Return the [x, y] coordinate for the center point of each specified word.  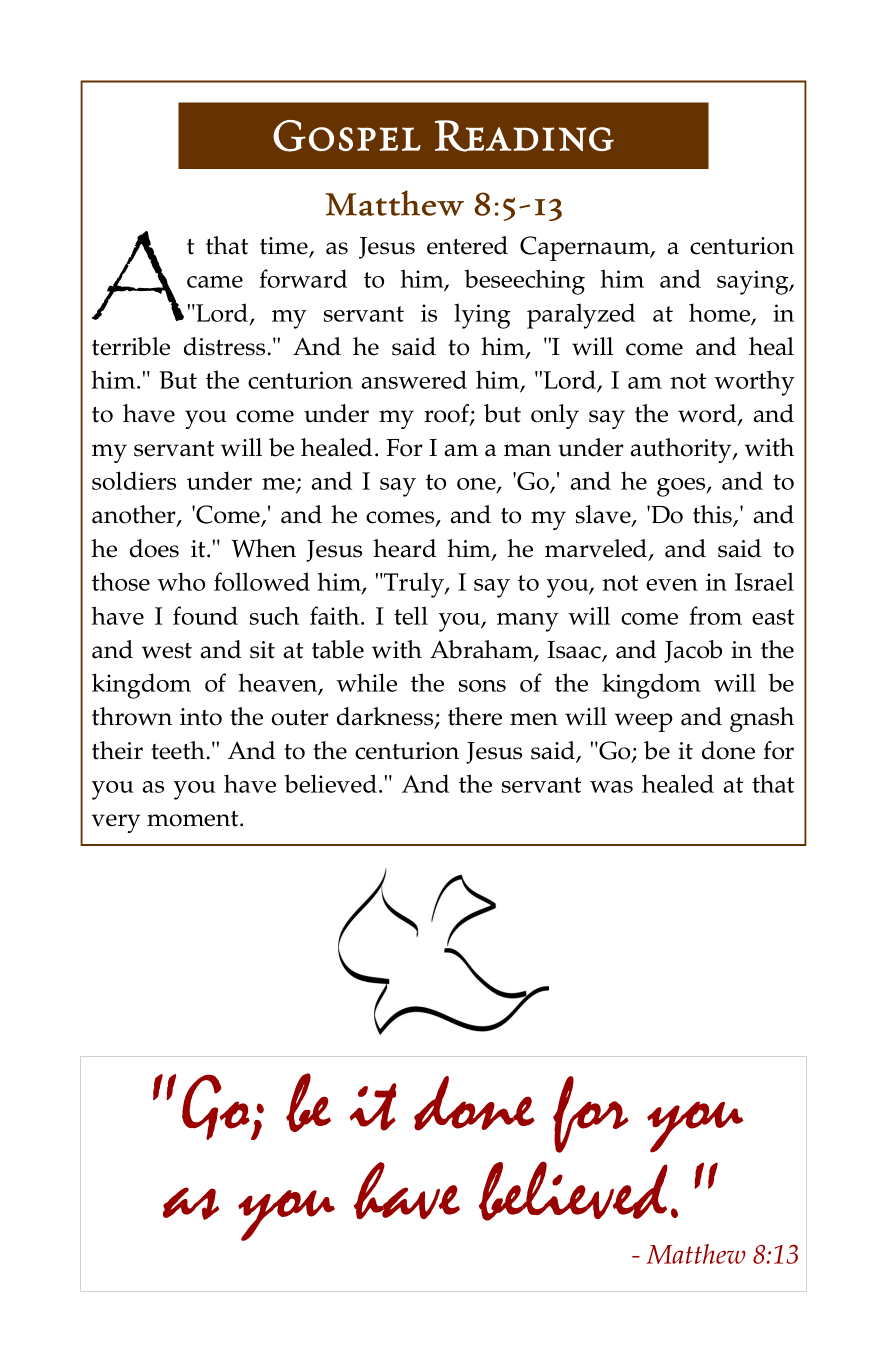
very [116, 823]
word [708, 414]
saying [754, 282]
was [611, 787]
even [672, 585]
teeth [178, 750]
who [181, 581]
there [475, 716]
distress [224, 346]
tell [411, 615]
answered [414, 379]
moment [194, 819]
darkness [386, 717]
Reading [524, 136]
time [285, 247]
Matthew [696, 1254]
